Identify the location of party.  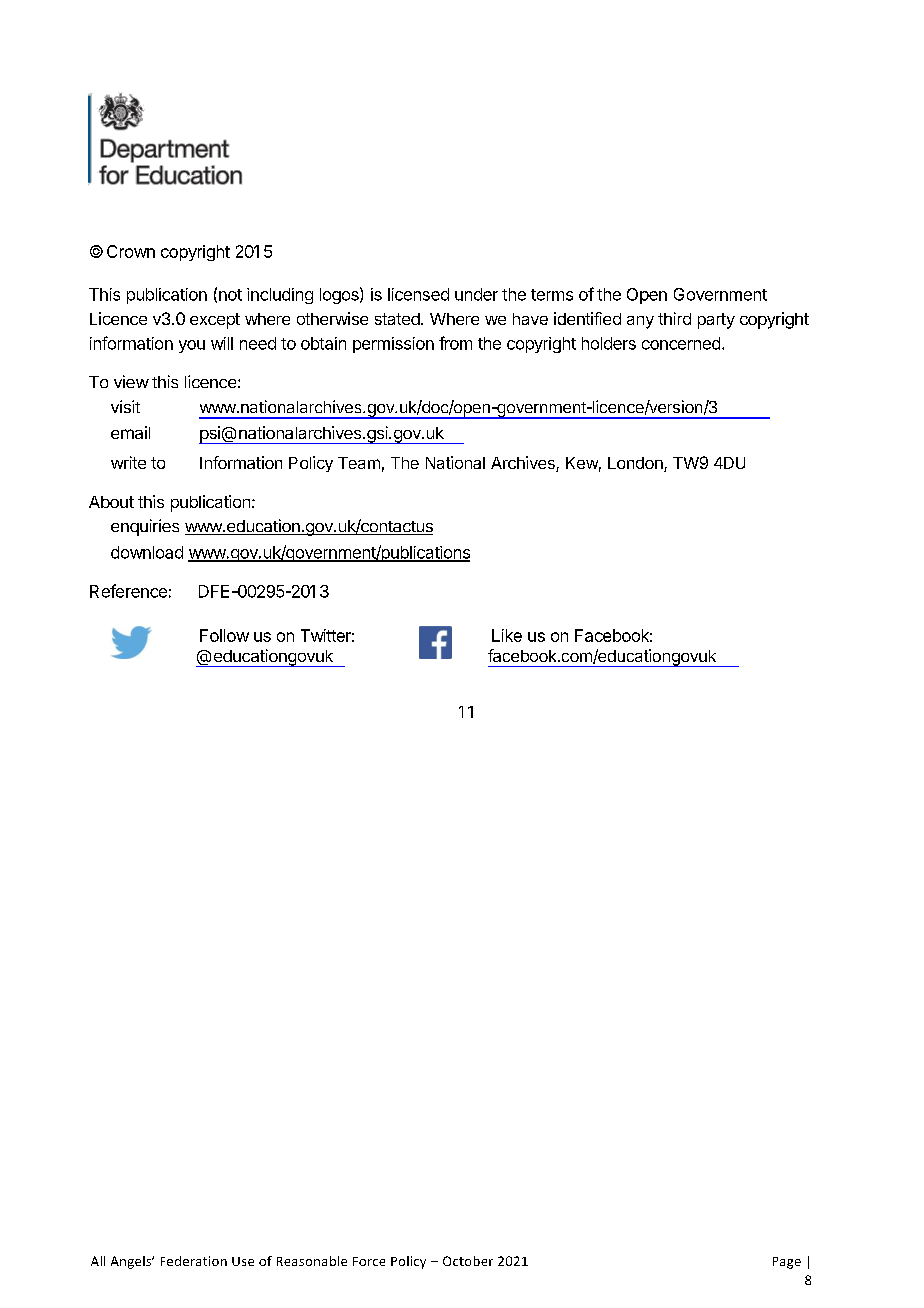
(716, 321).
